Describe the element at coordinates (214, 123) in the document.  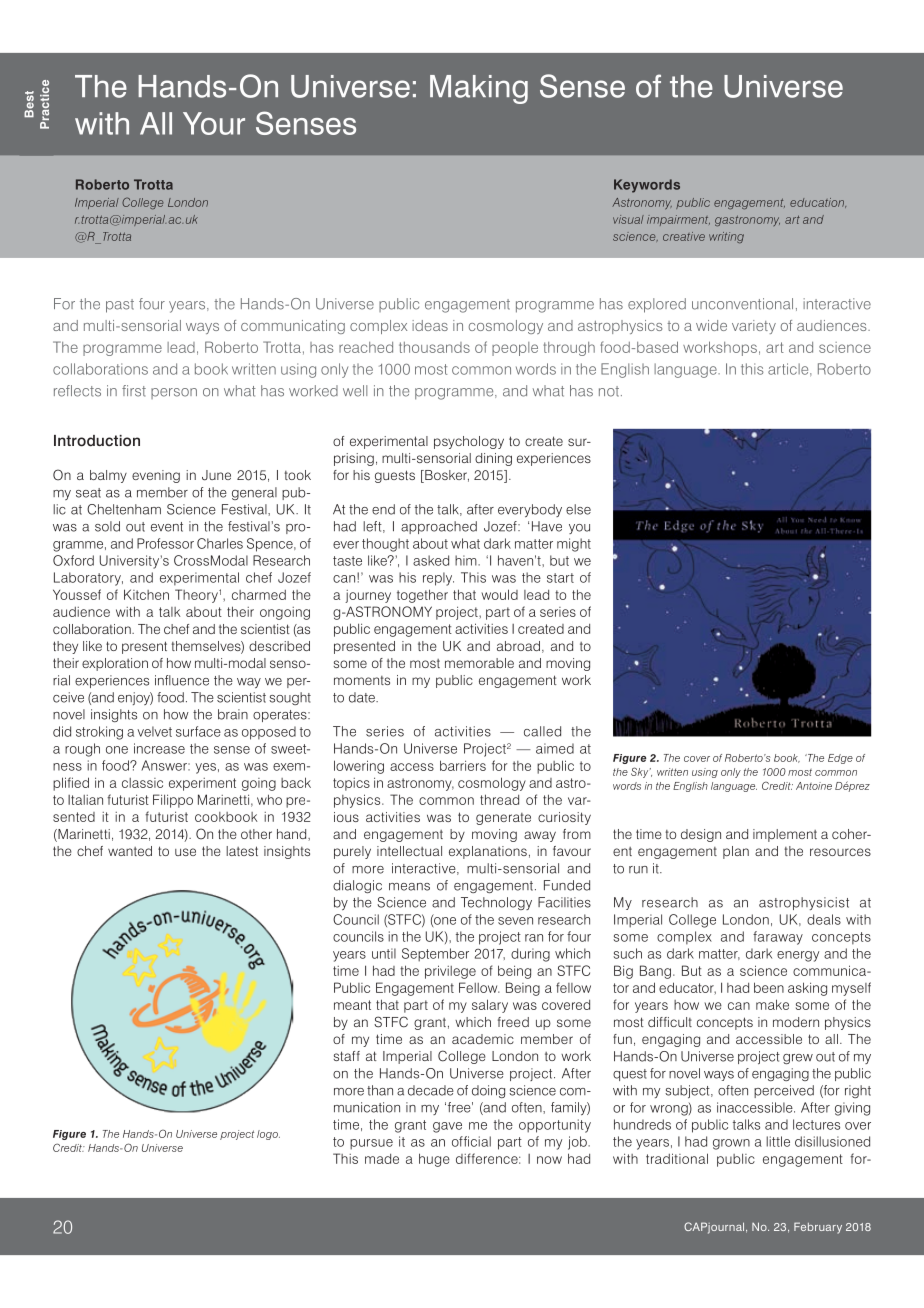
I see `Your` at that location.
